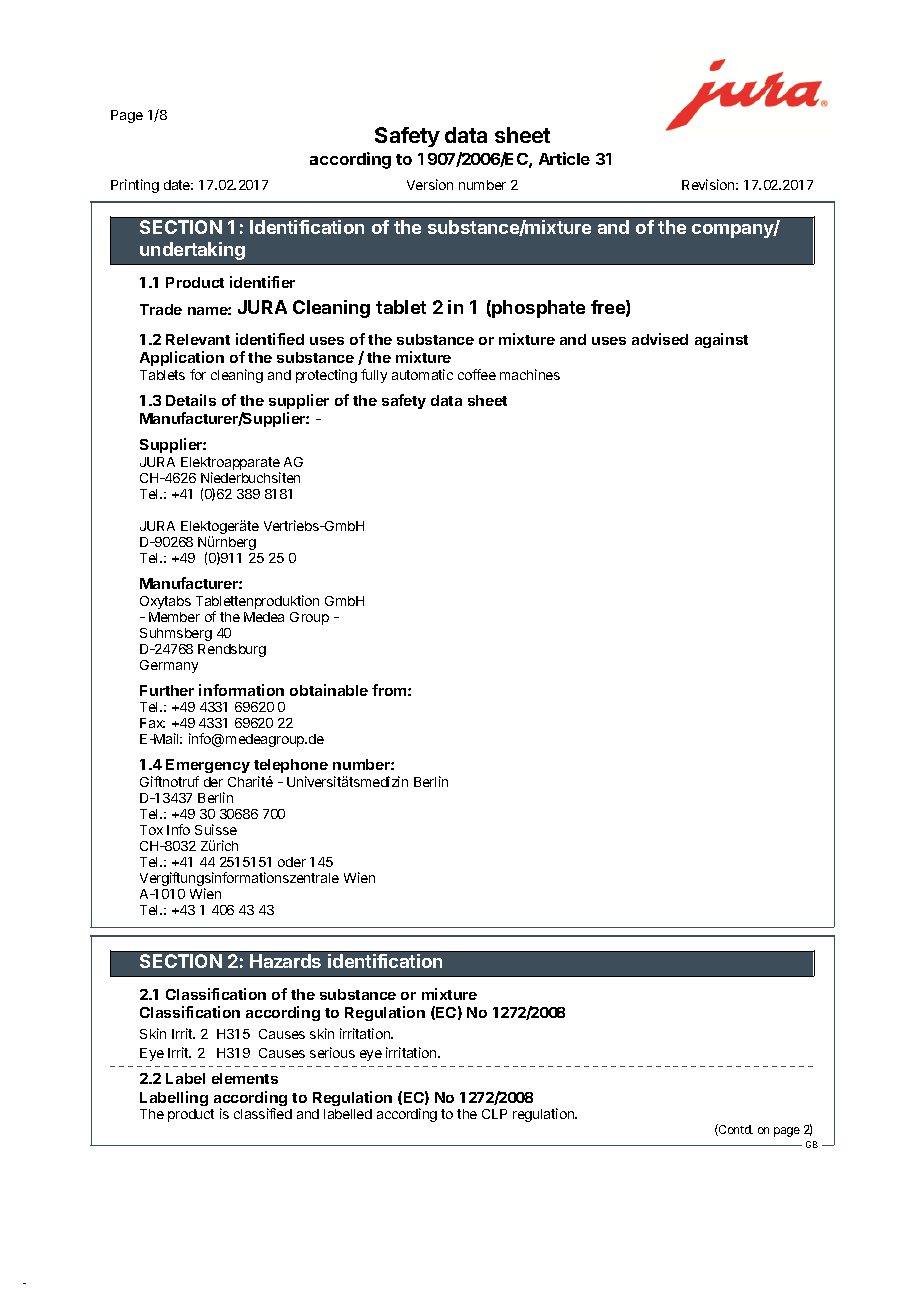  Describe the element at coordinates (208, 768) in the screenshot. I see `Emergency` at that location.
